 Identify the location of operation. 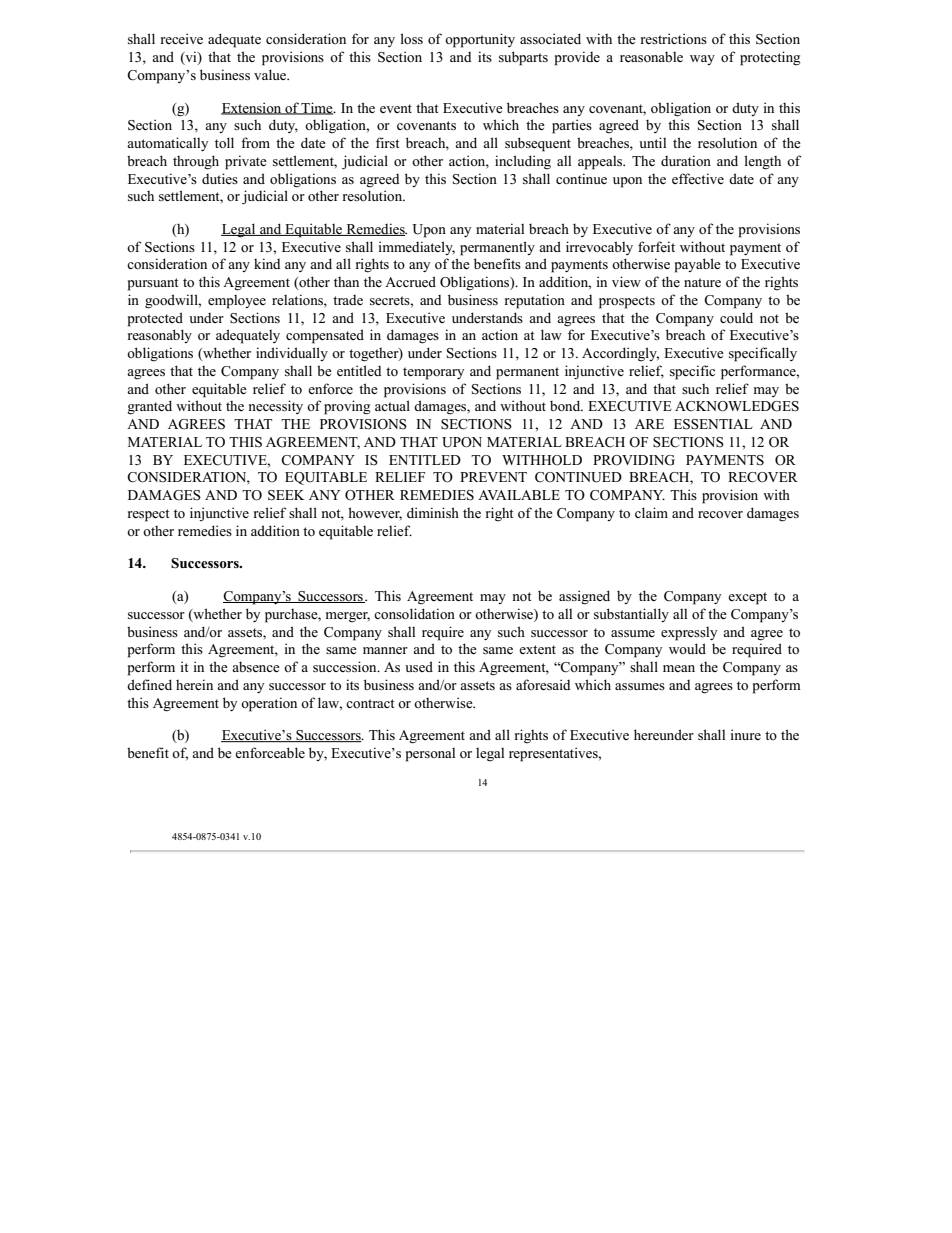
(269, 704).
